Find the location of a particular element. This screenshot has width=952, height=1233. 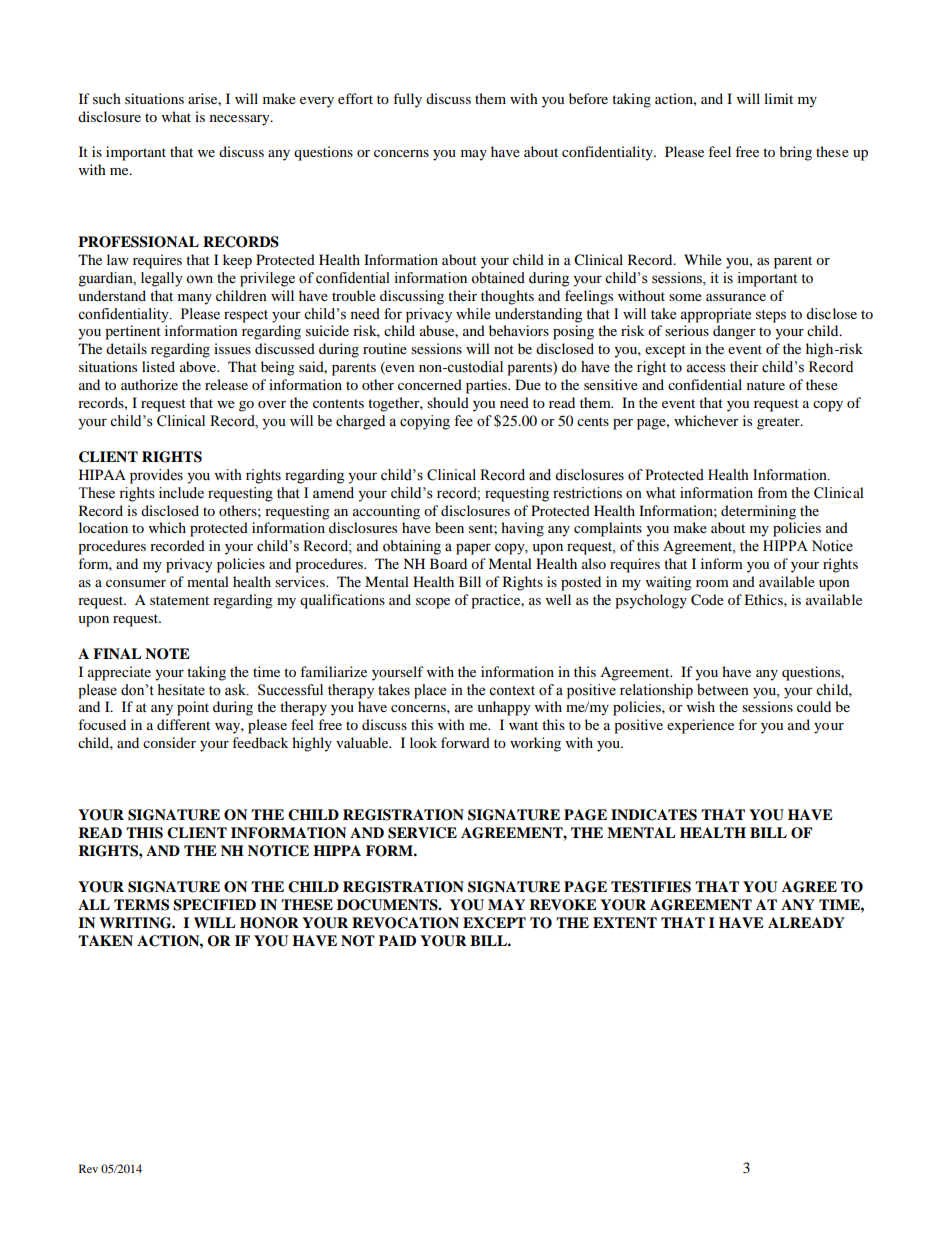

NOTE is located at coordinates (167, 654).
